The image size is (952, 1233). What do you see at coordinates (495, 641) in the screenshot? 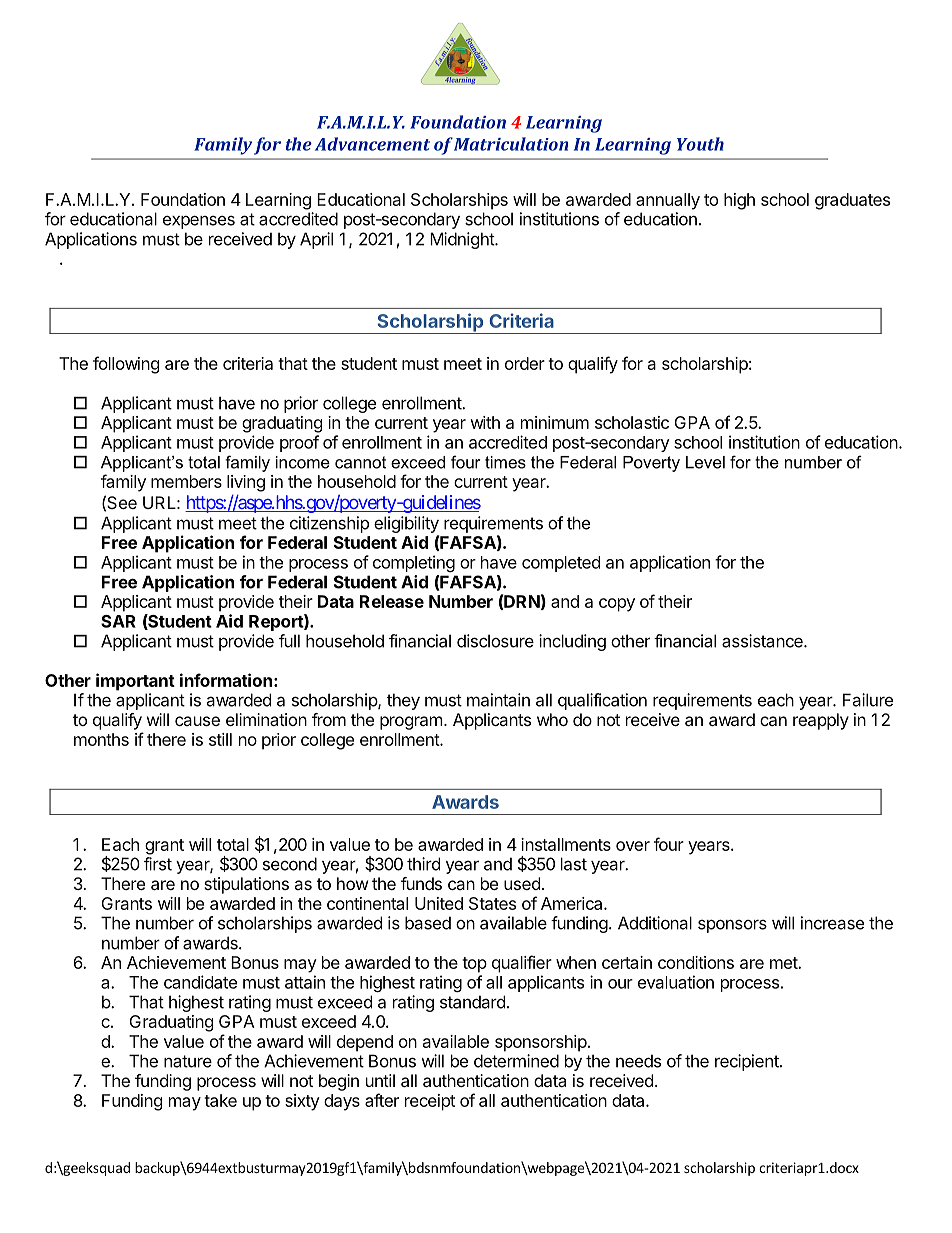
I see `disclosure` at bounding box center [495, 641].
